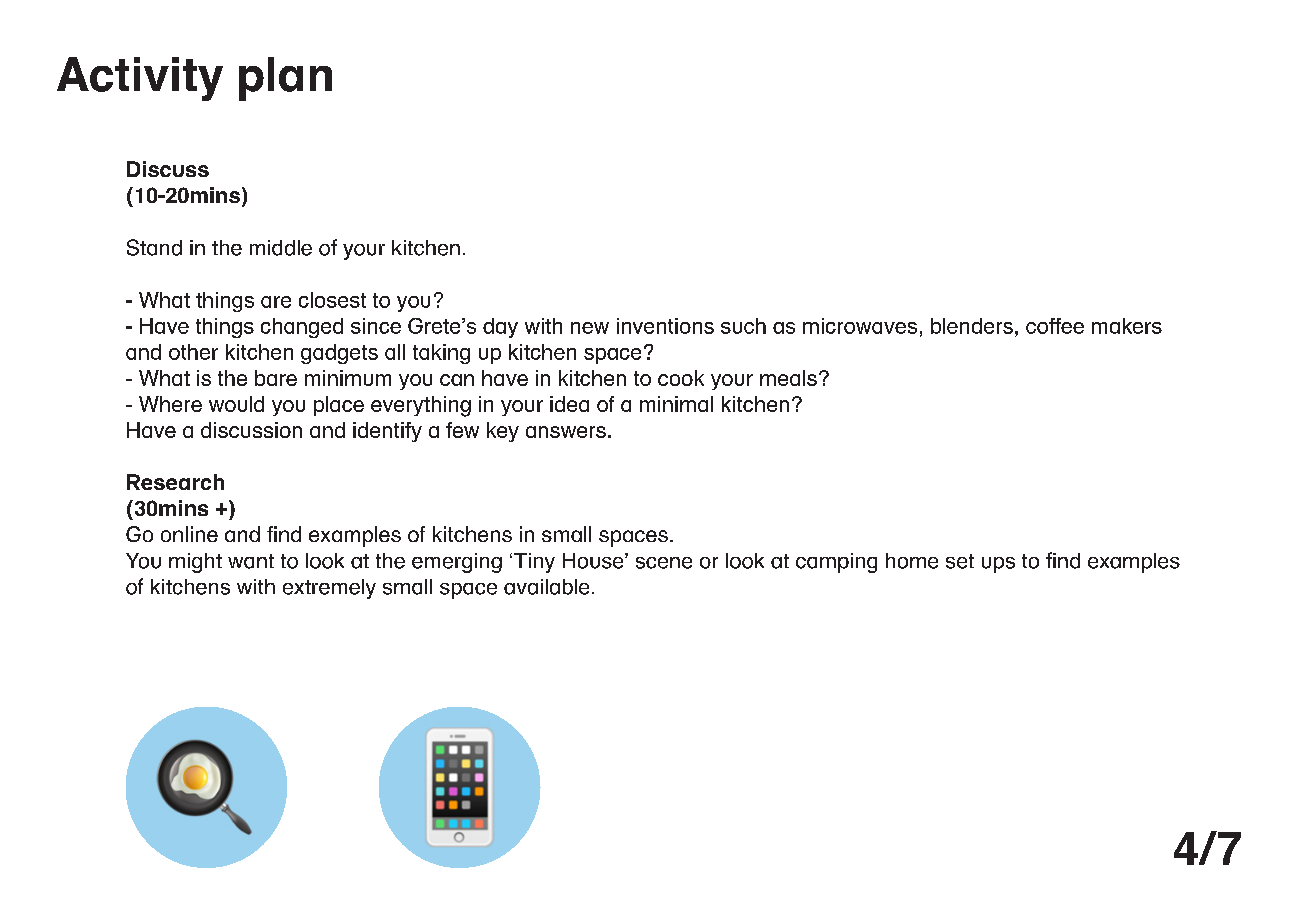 This screenshot has height=924, width=1308. I want to click on bare, so click(276, 378).
